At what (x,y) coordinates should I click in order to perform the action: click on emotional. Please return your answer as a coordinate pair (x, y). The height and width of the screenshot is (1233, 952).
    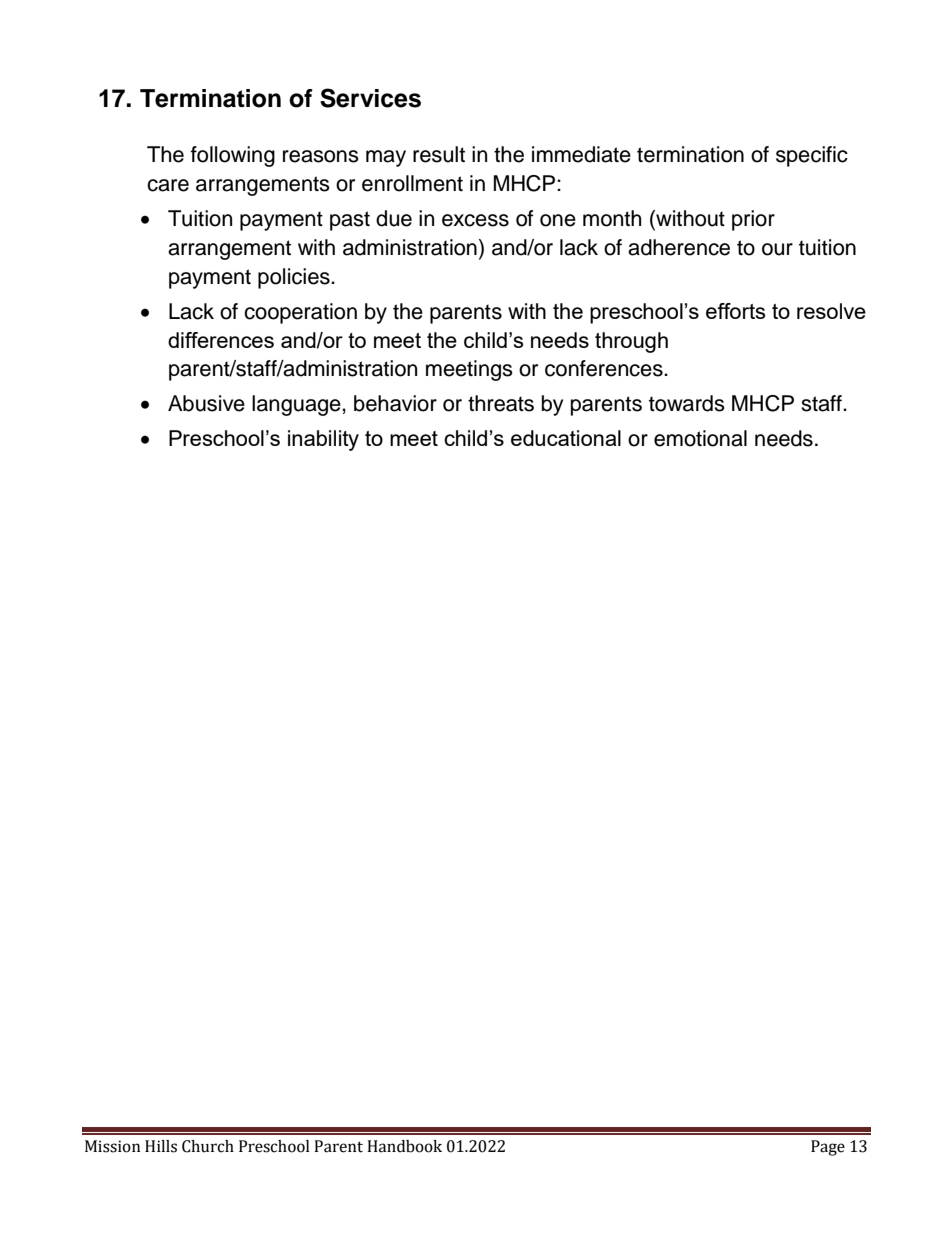
    Looking at the image, I should click on (700, 438).
